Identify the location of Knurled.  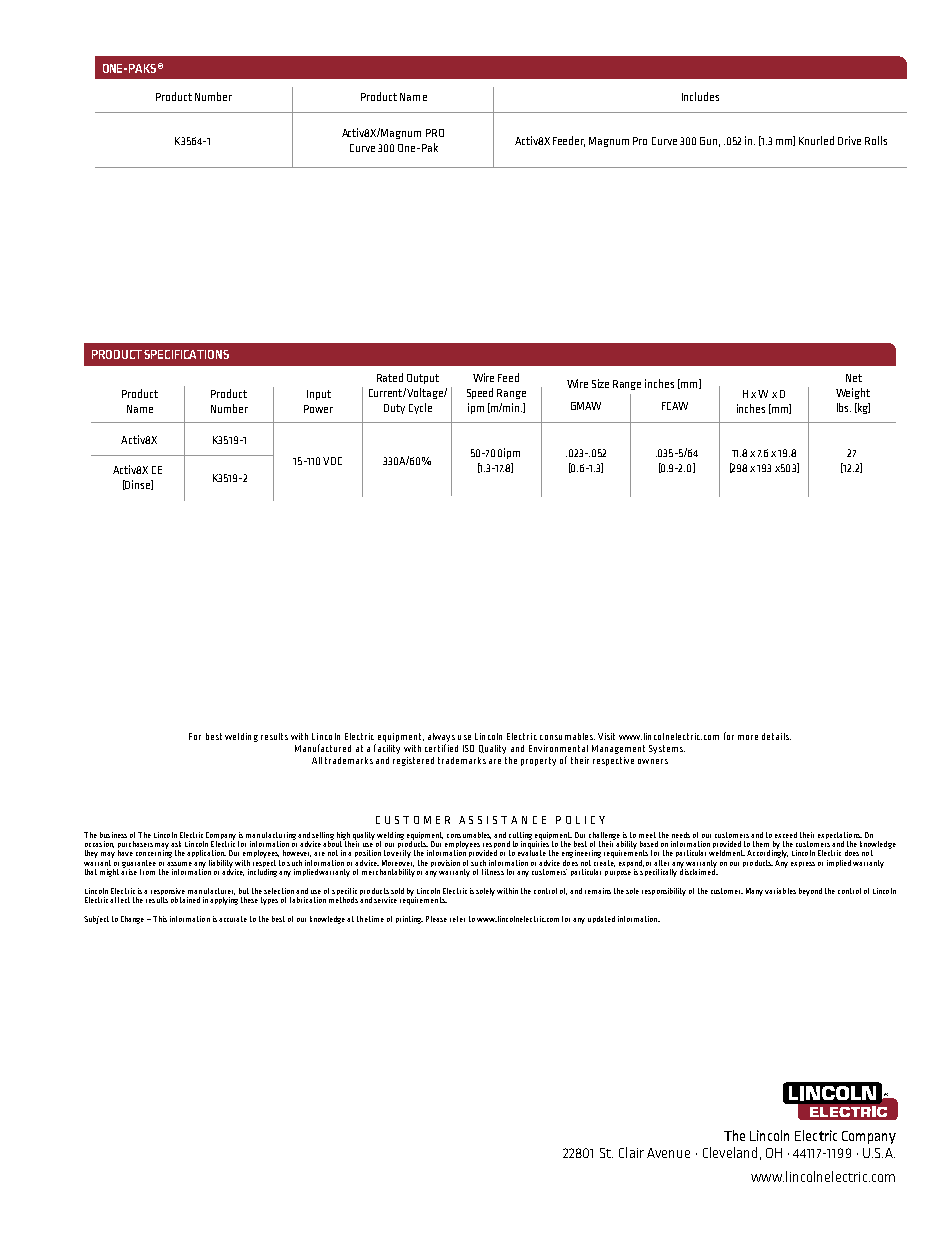
(816, 140).
